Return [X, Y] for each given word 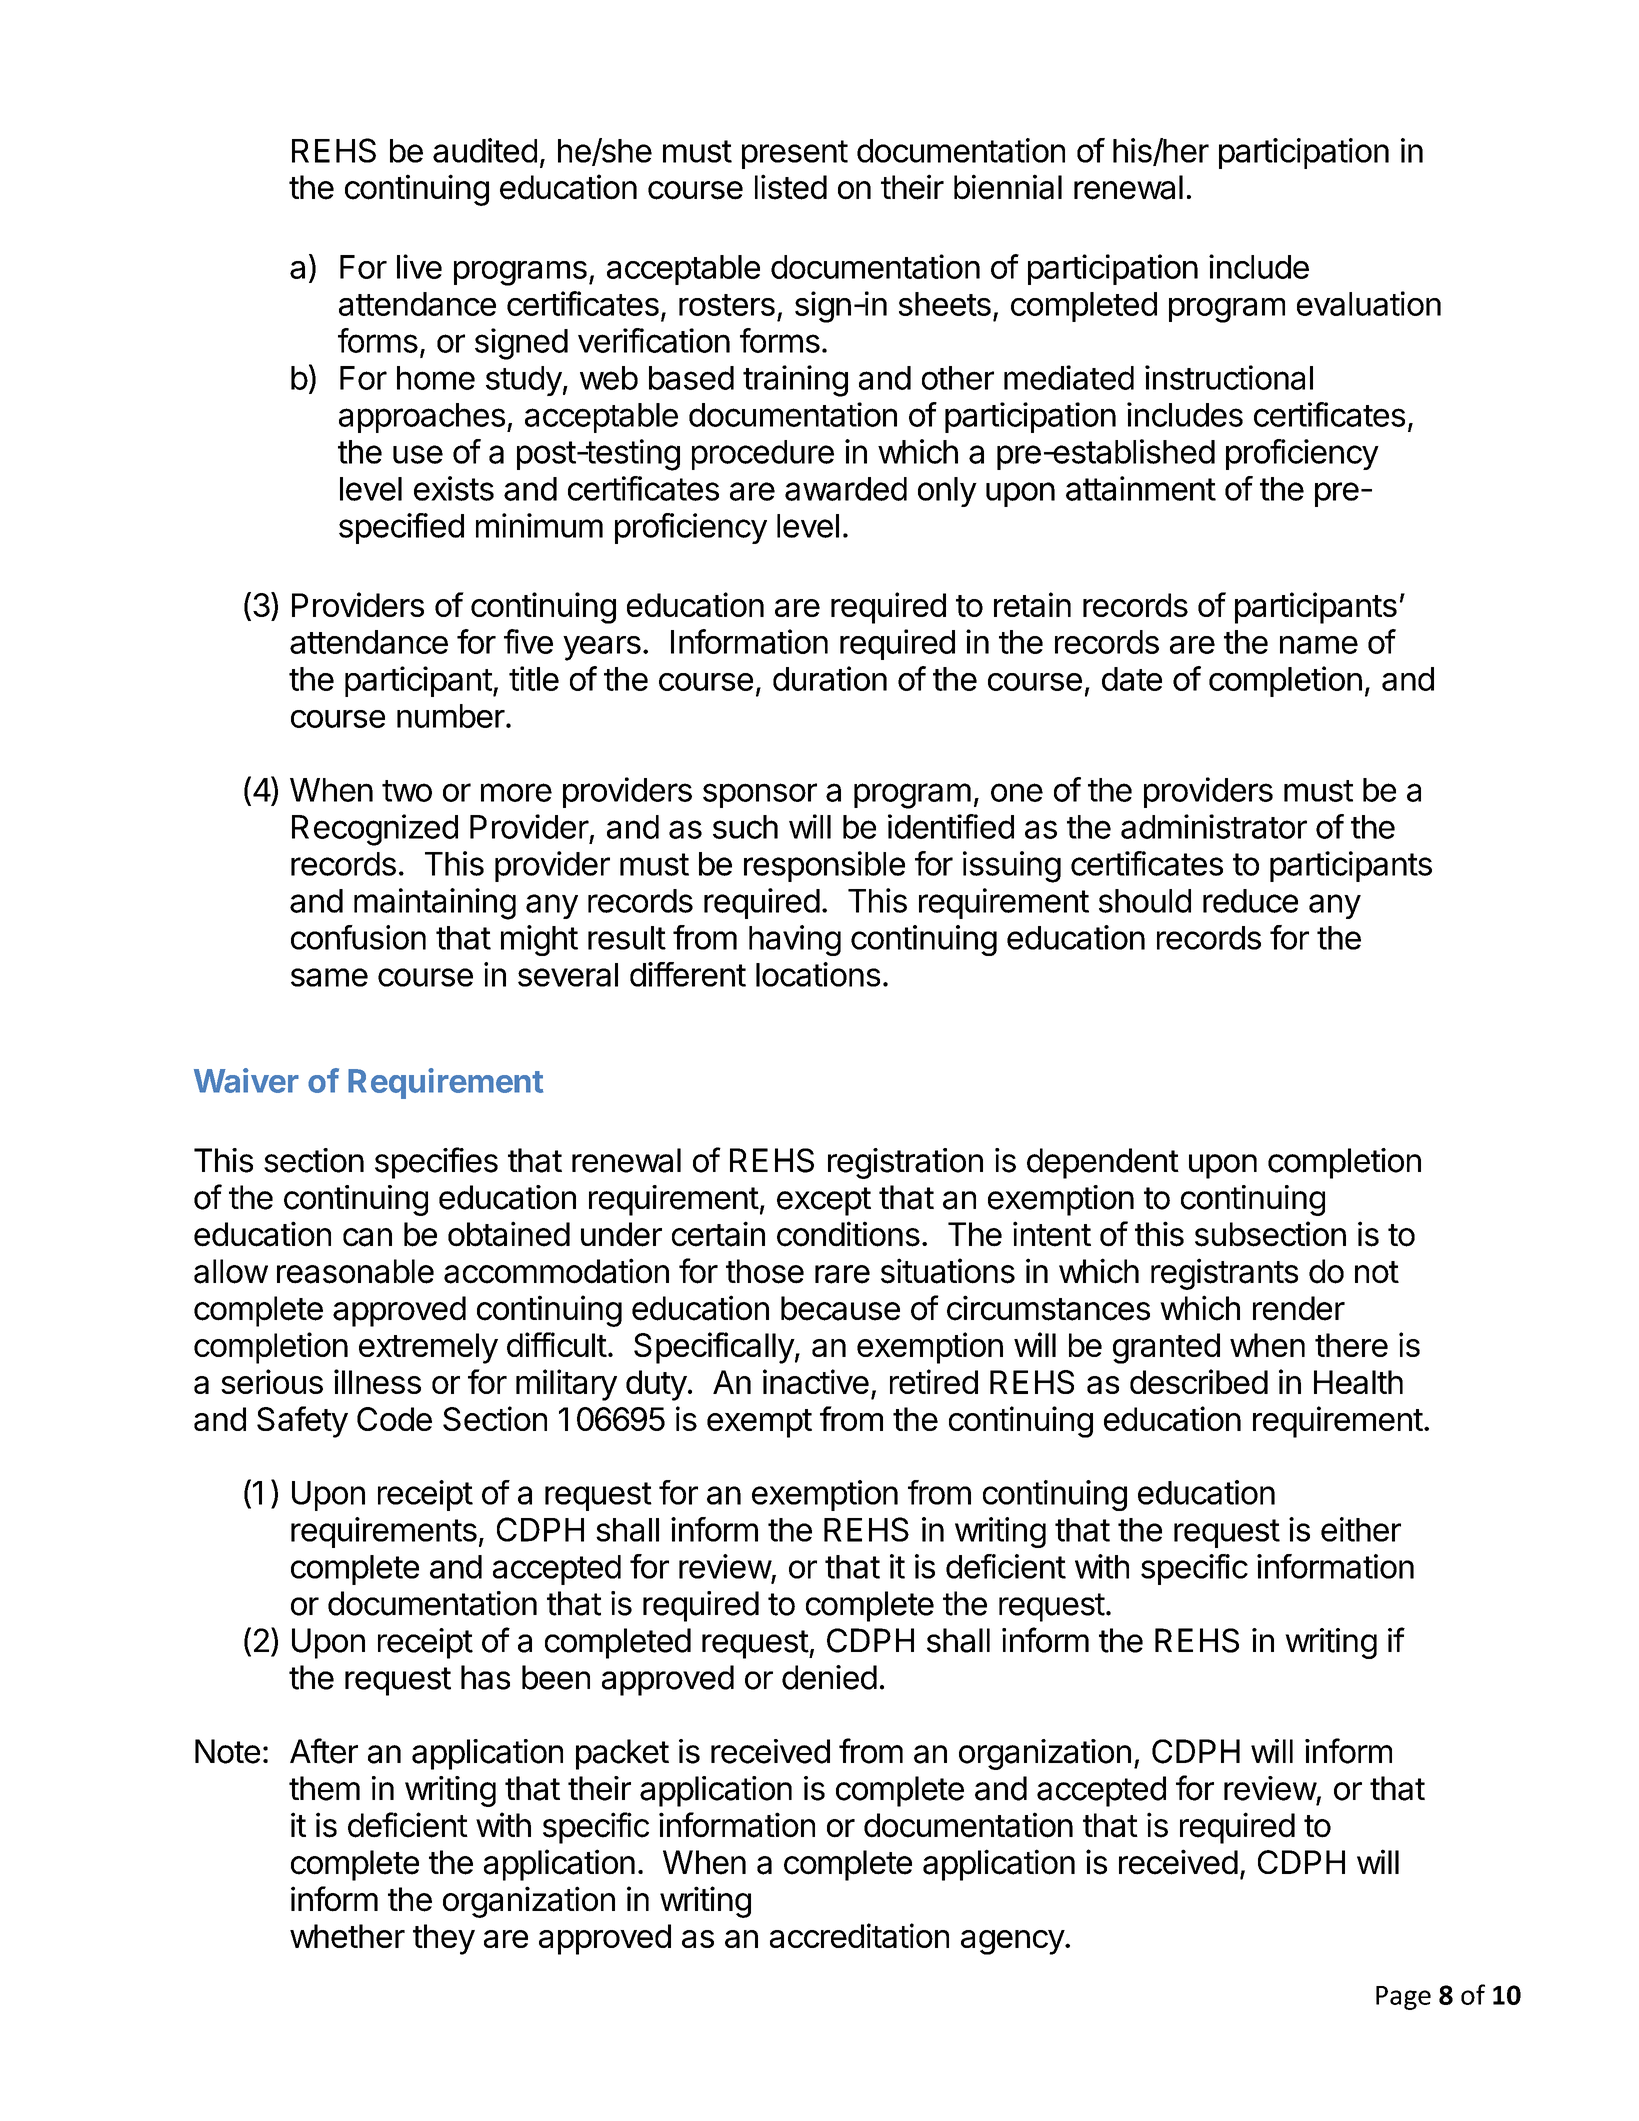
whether [347, 1936]
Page [1403, 1998]
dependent [1103, 1163]
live [419, 266]
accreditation [859, 1935]
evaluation [1369, 303]
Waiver [246, 1080]
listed [791, 187]
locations [818, 974]
